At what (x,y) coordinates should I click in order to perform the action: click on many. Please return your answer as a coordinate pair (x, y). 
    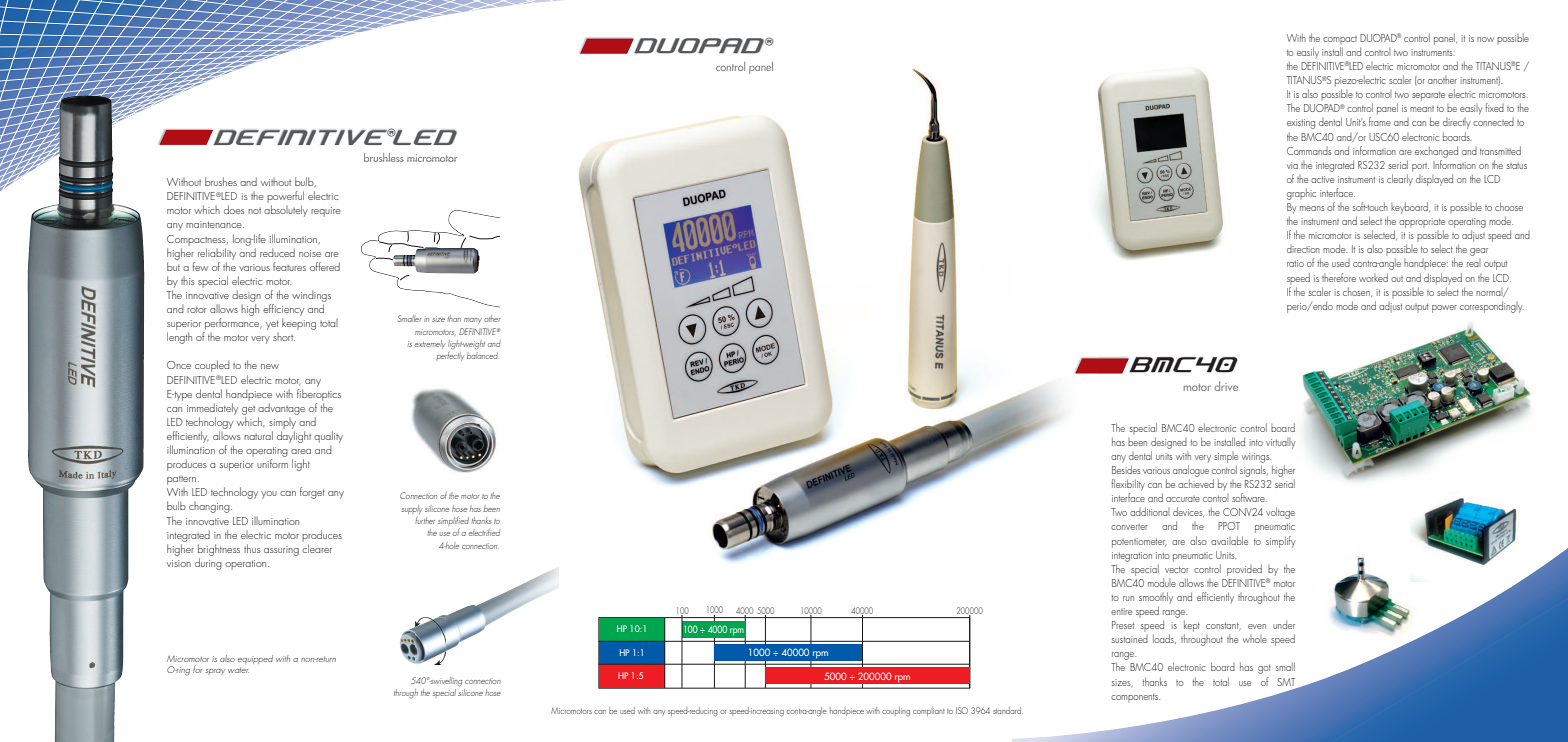
    Looking at the image, I should click on (473, 321).
